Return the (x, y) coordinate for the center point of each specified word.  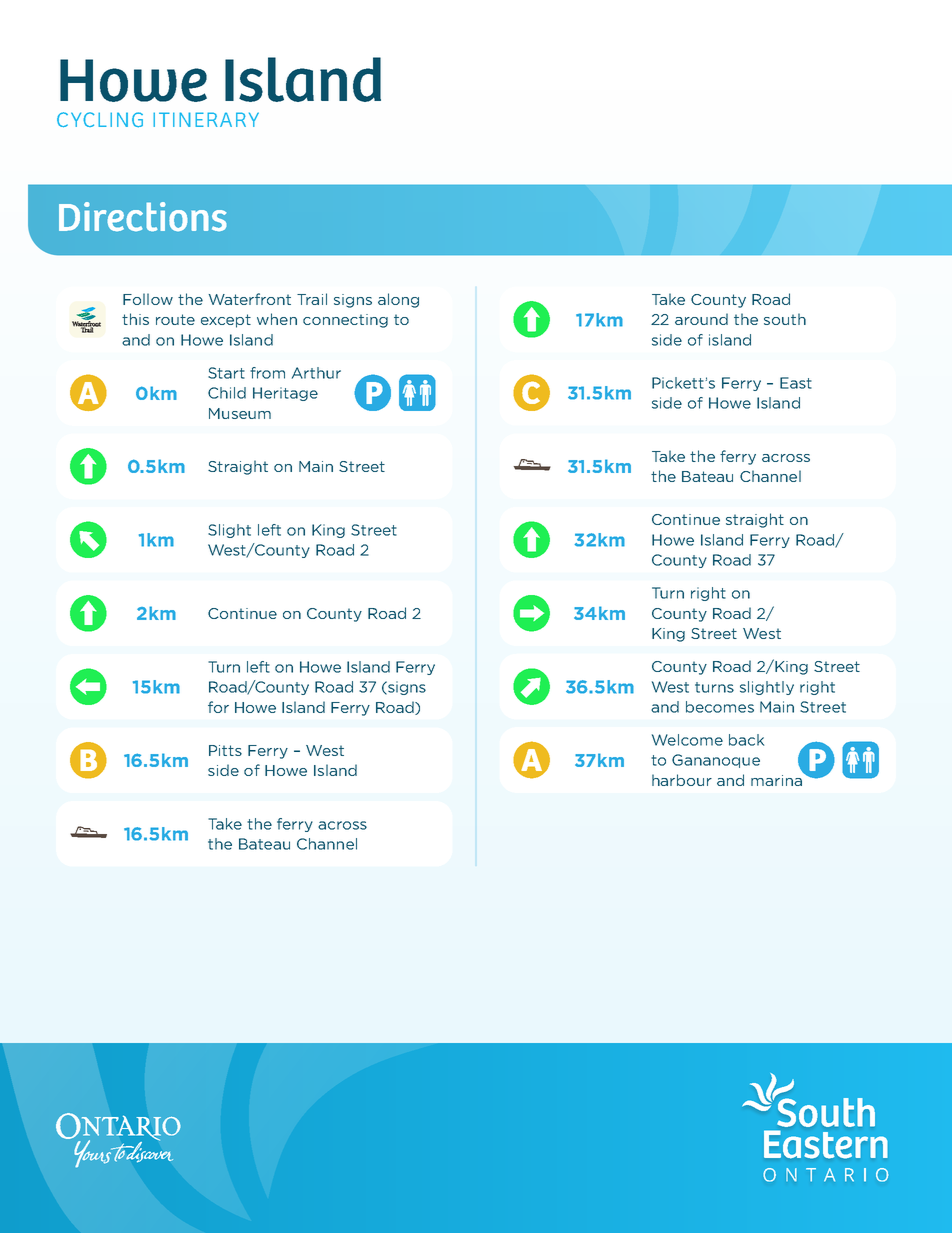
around (701, 319)
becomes (720, 707)
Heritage (285, 394)
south (785, 319)
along (398, 300)
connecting (345, 321)
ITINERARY (206, 119)
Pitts (225, 750)
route (175, 319)
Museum (240, 413)
